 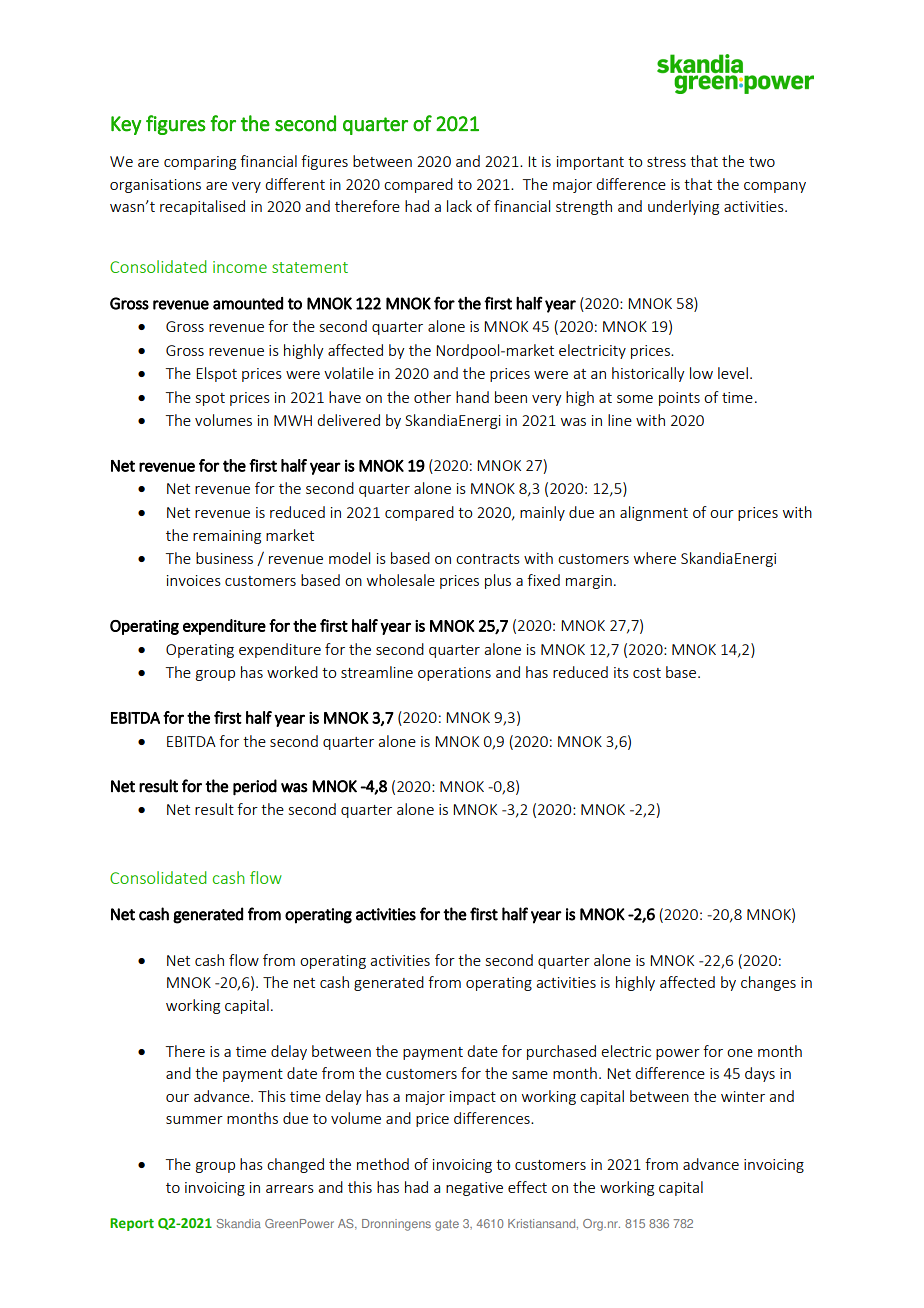 What do you see at coordinates (474, 1189) in the image?
I see `negative` at bounding box center [474, 1189].
